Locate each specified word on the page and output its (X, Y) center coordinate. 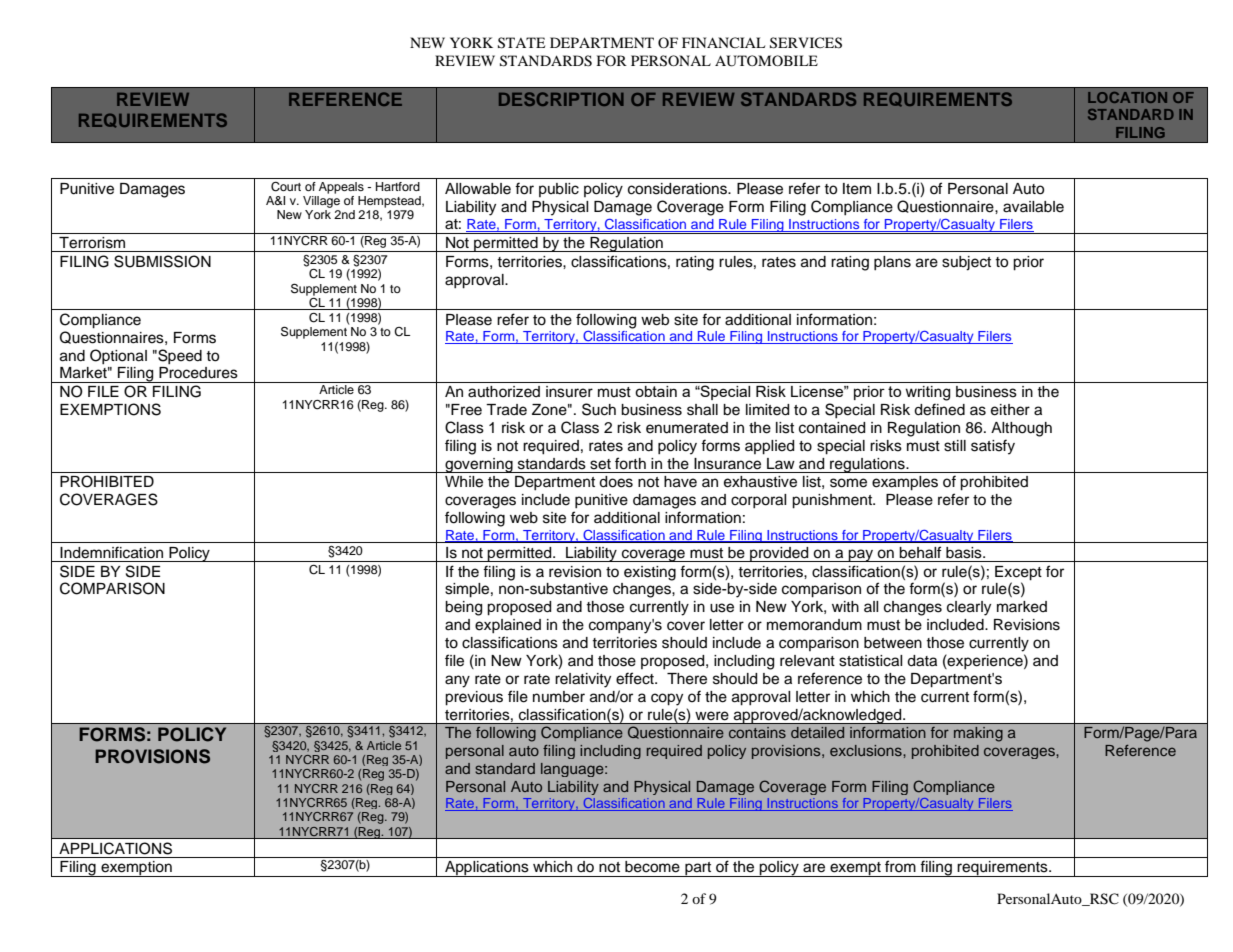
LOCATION (1127, 97)
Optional (118, 356)
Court (286, 187)
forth (630, 463)
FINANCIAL (723, 42)
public (559, 190)
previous (474, 698)
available (1033, 207)
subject (966, 263)
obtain (656, 391)
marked (1022, 607)
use (722, 608)
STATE (521, 43)
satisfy (993, 447)
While (464, 482)
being (463, 608)
